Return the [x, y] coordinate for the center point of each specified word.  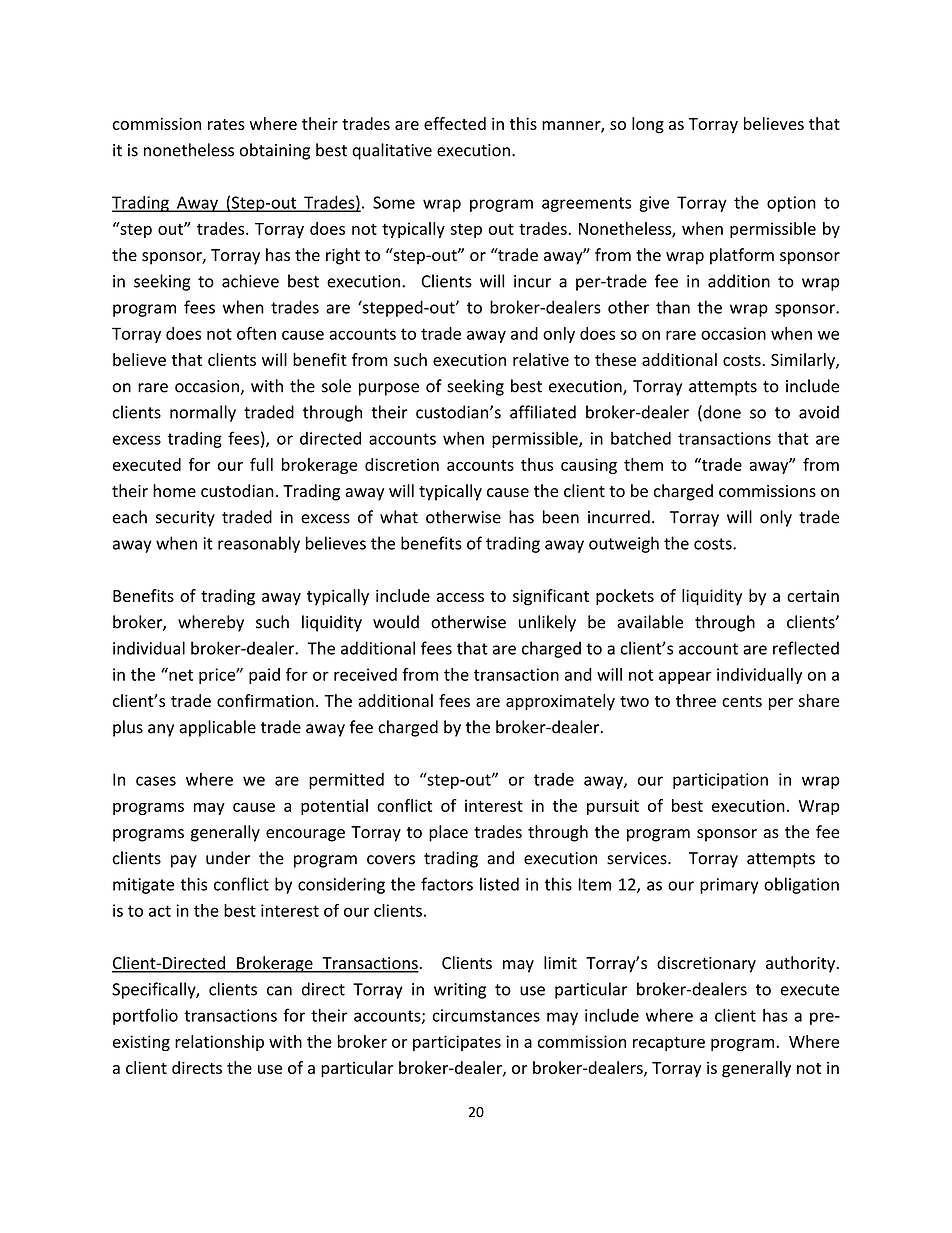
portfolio [145, 1016]
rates [226, 124]
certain [813, 596]
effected [455, 123]
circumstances [486, 1015]
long [648, 125]
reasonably [259, 544]
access [460, 597]
